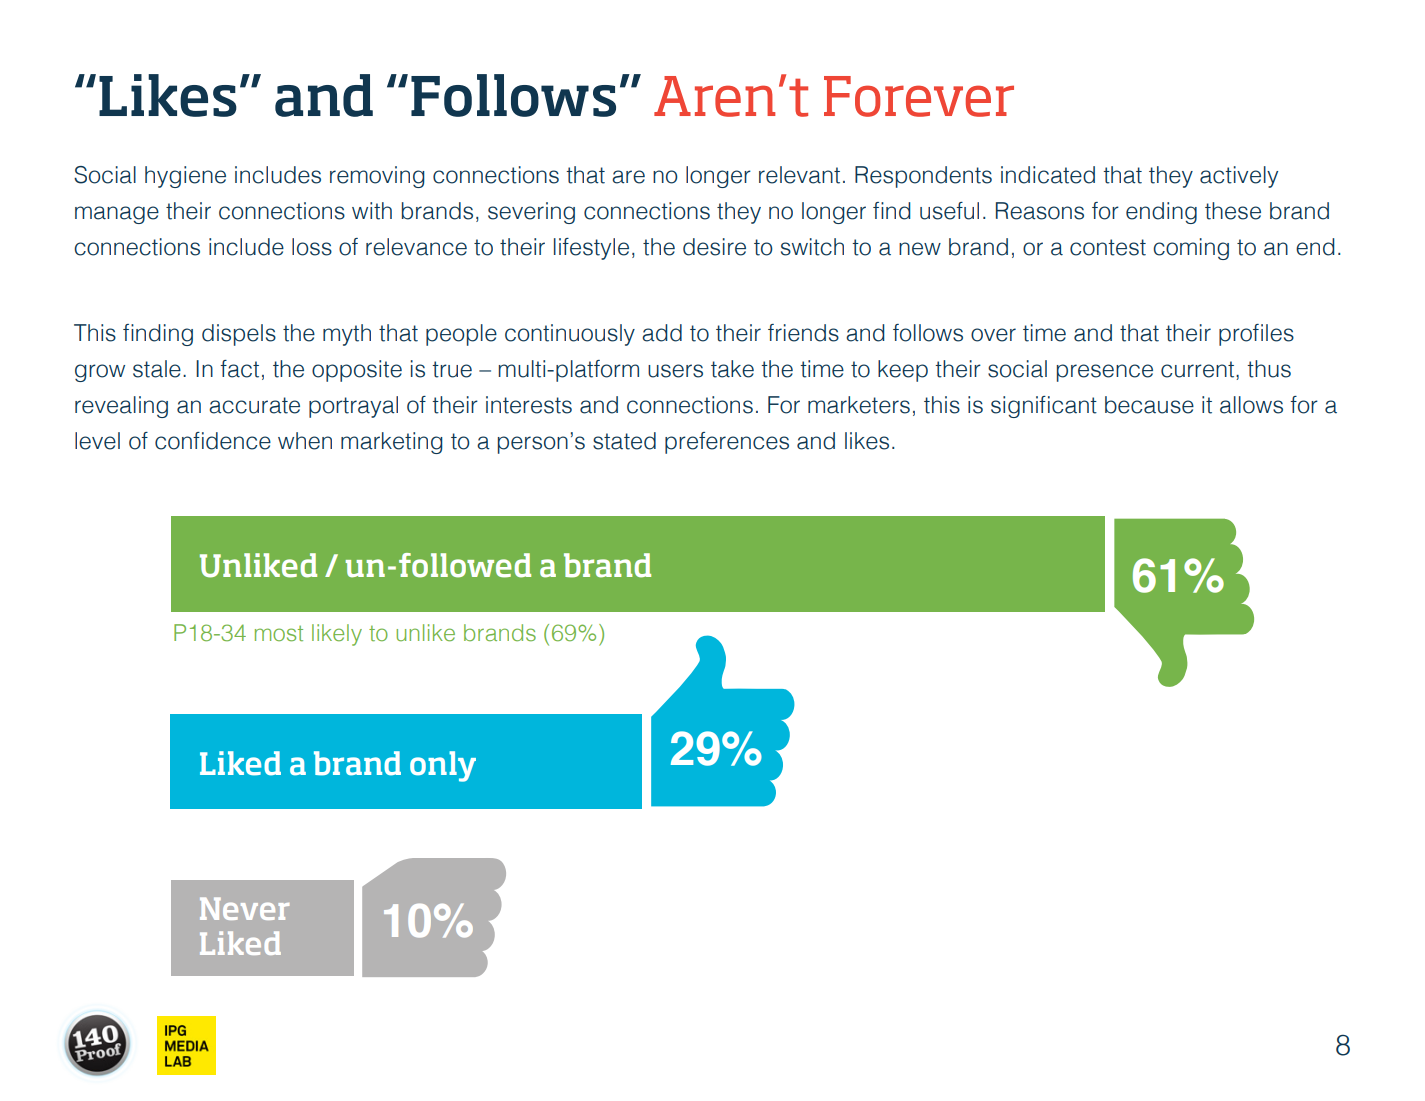 The height and width of the document is (1101, 1425). Describe the element at coordinates (1105, 373) in the document. I see `presence` at that location.
